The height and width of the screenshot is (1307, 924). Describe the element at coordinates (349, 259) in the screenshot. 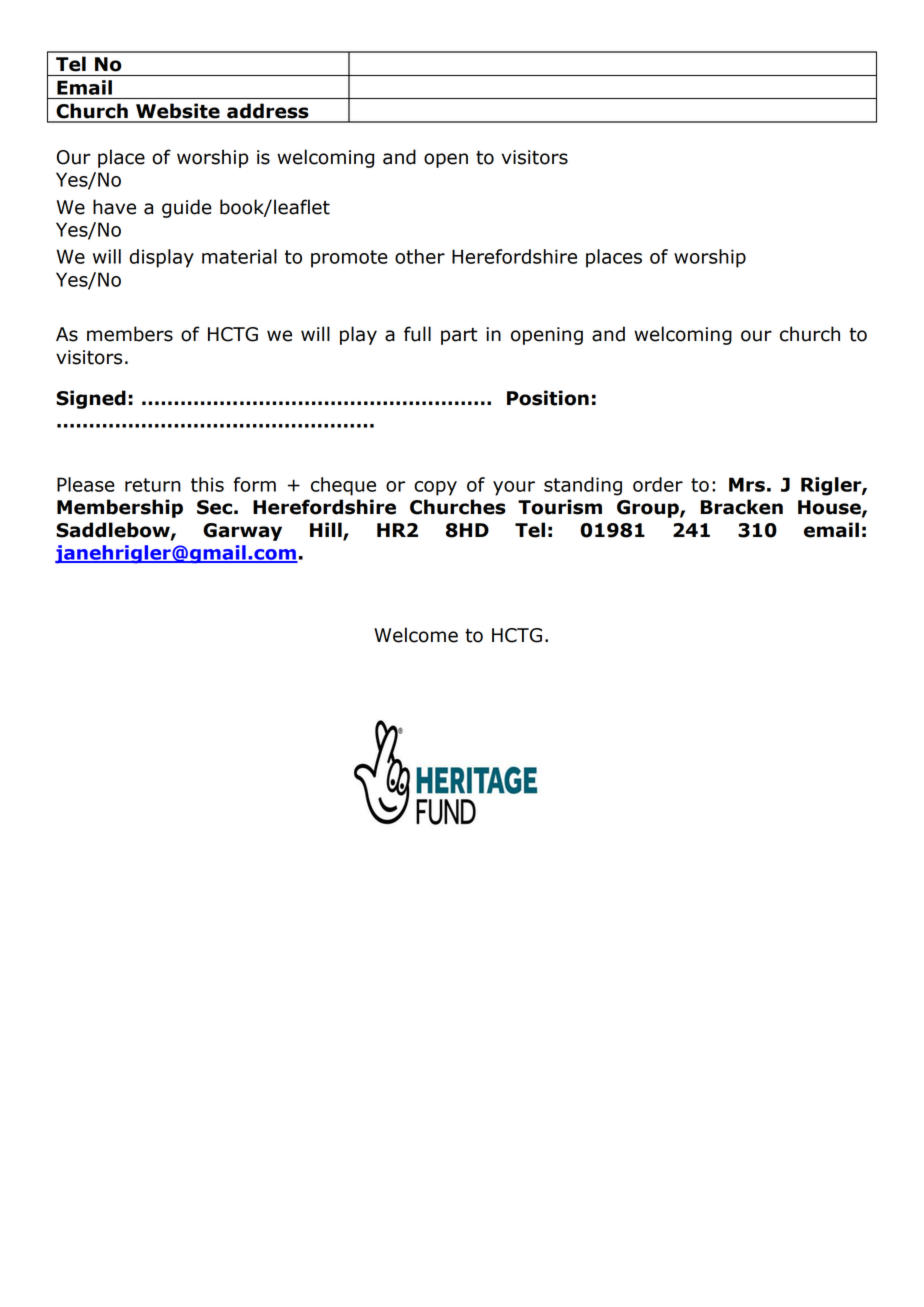

I see `promote` at that location.
